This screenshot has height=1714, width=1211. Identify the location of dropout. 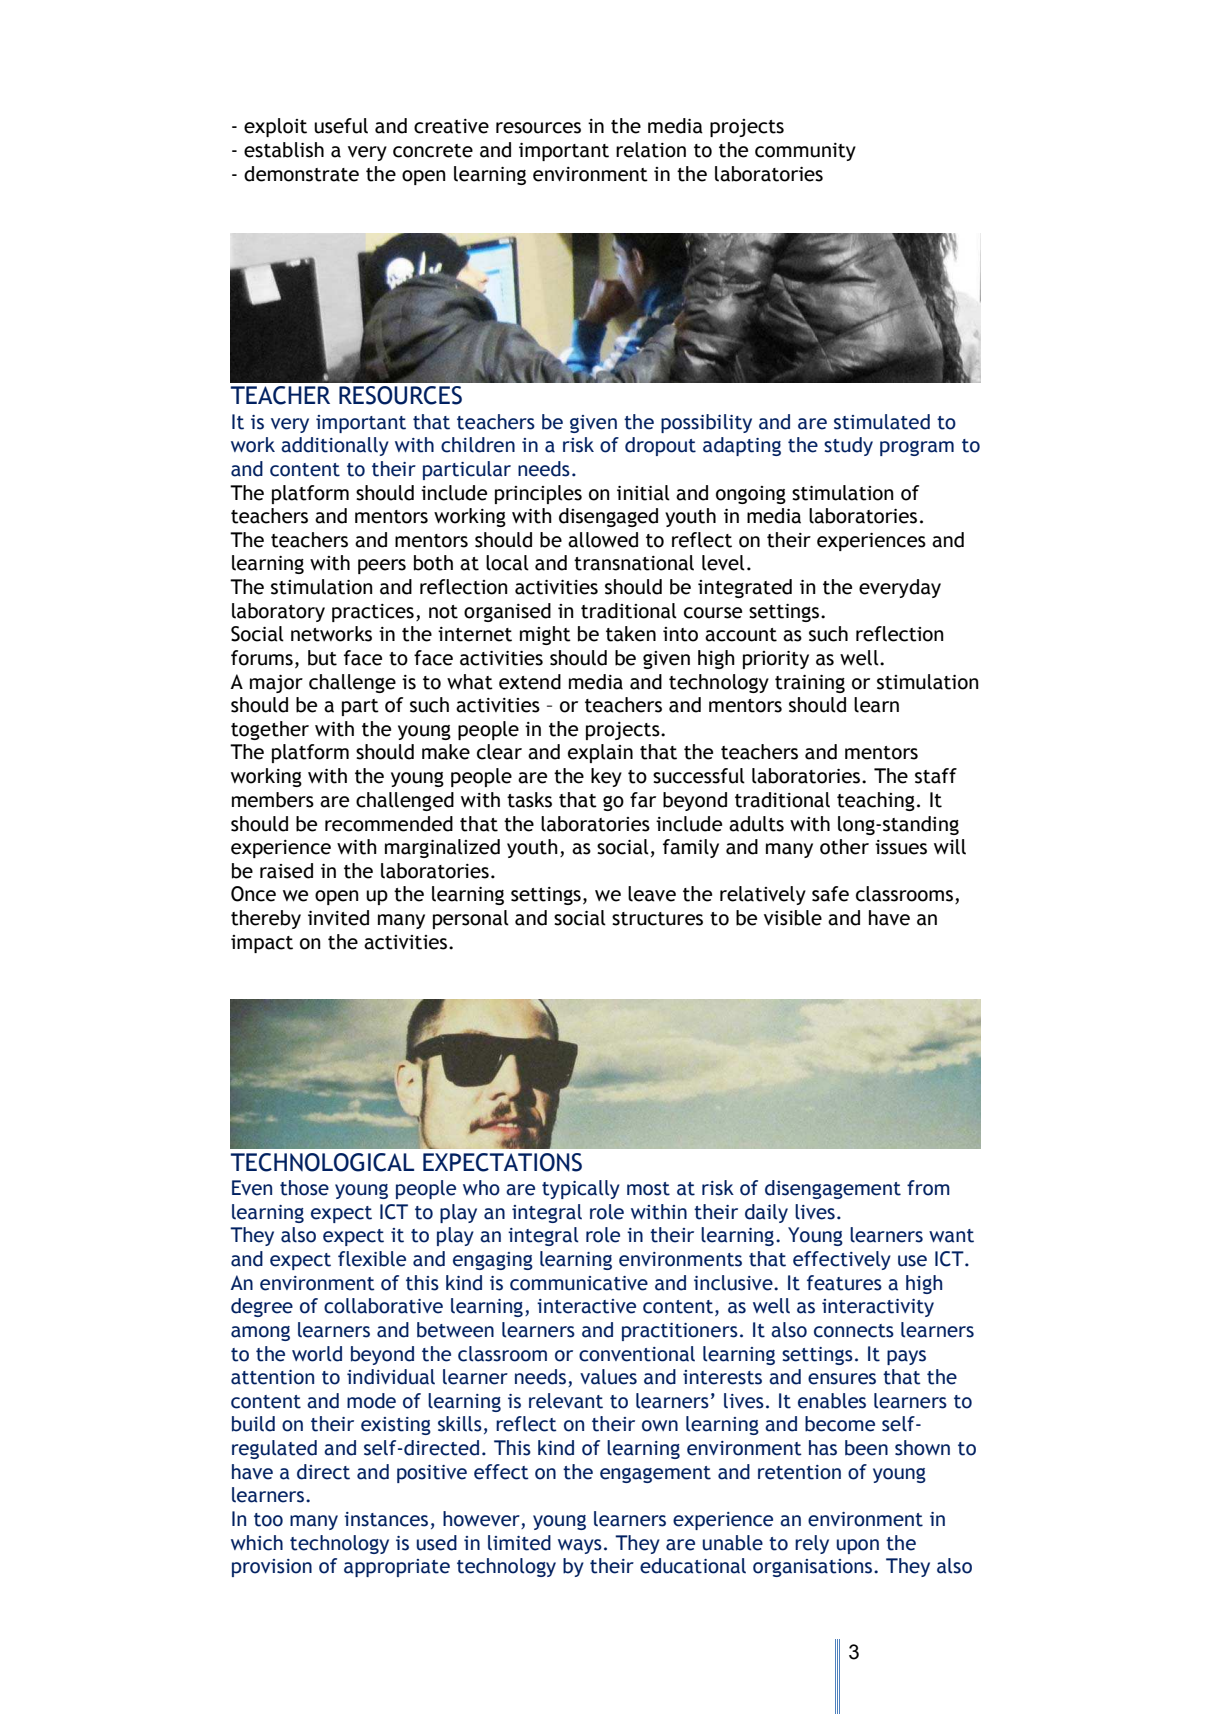
(660, 446).
